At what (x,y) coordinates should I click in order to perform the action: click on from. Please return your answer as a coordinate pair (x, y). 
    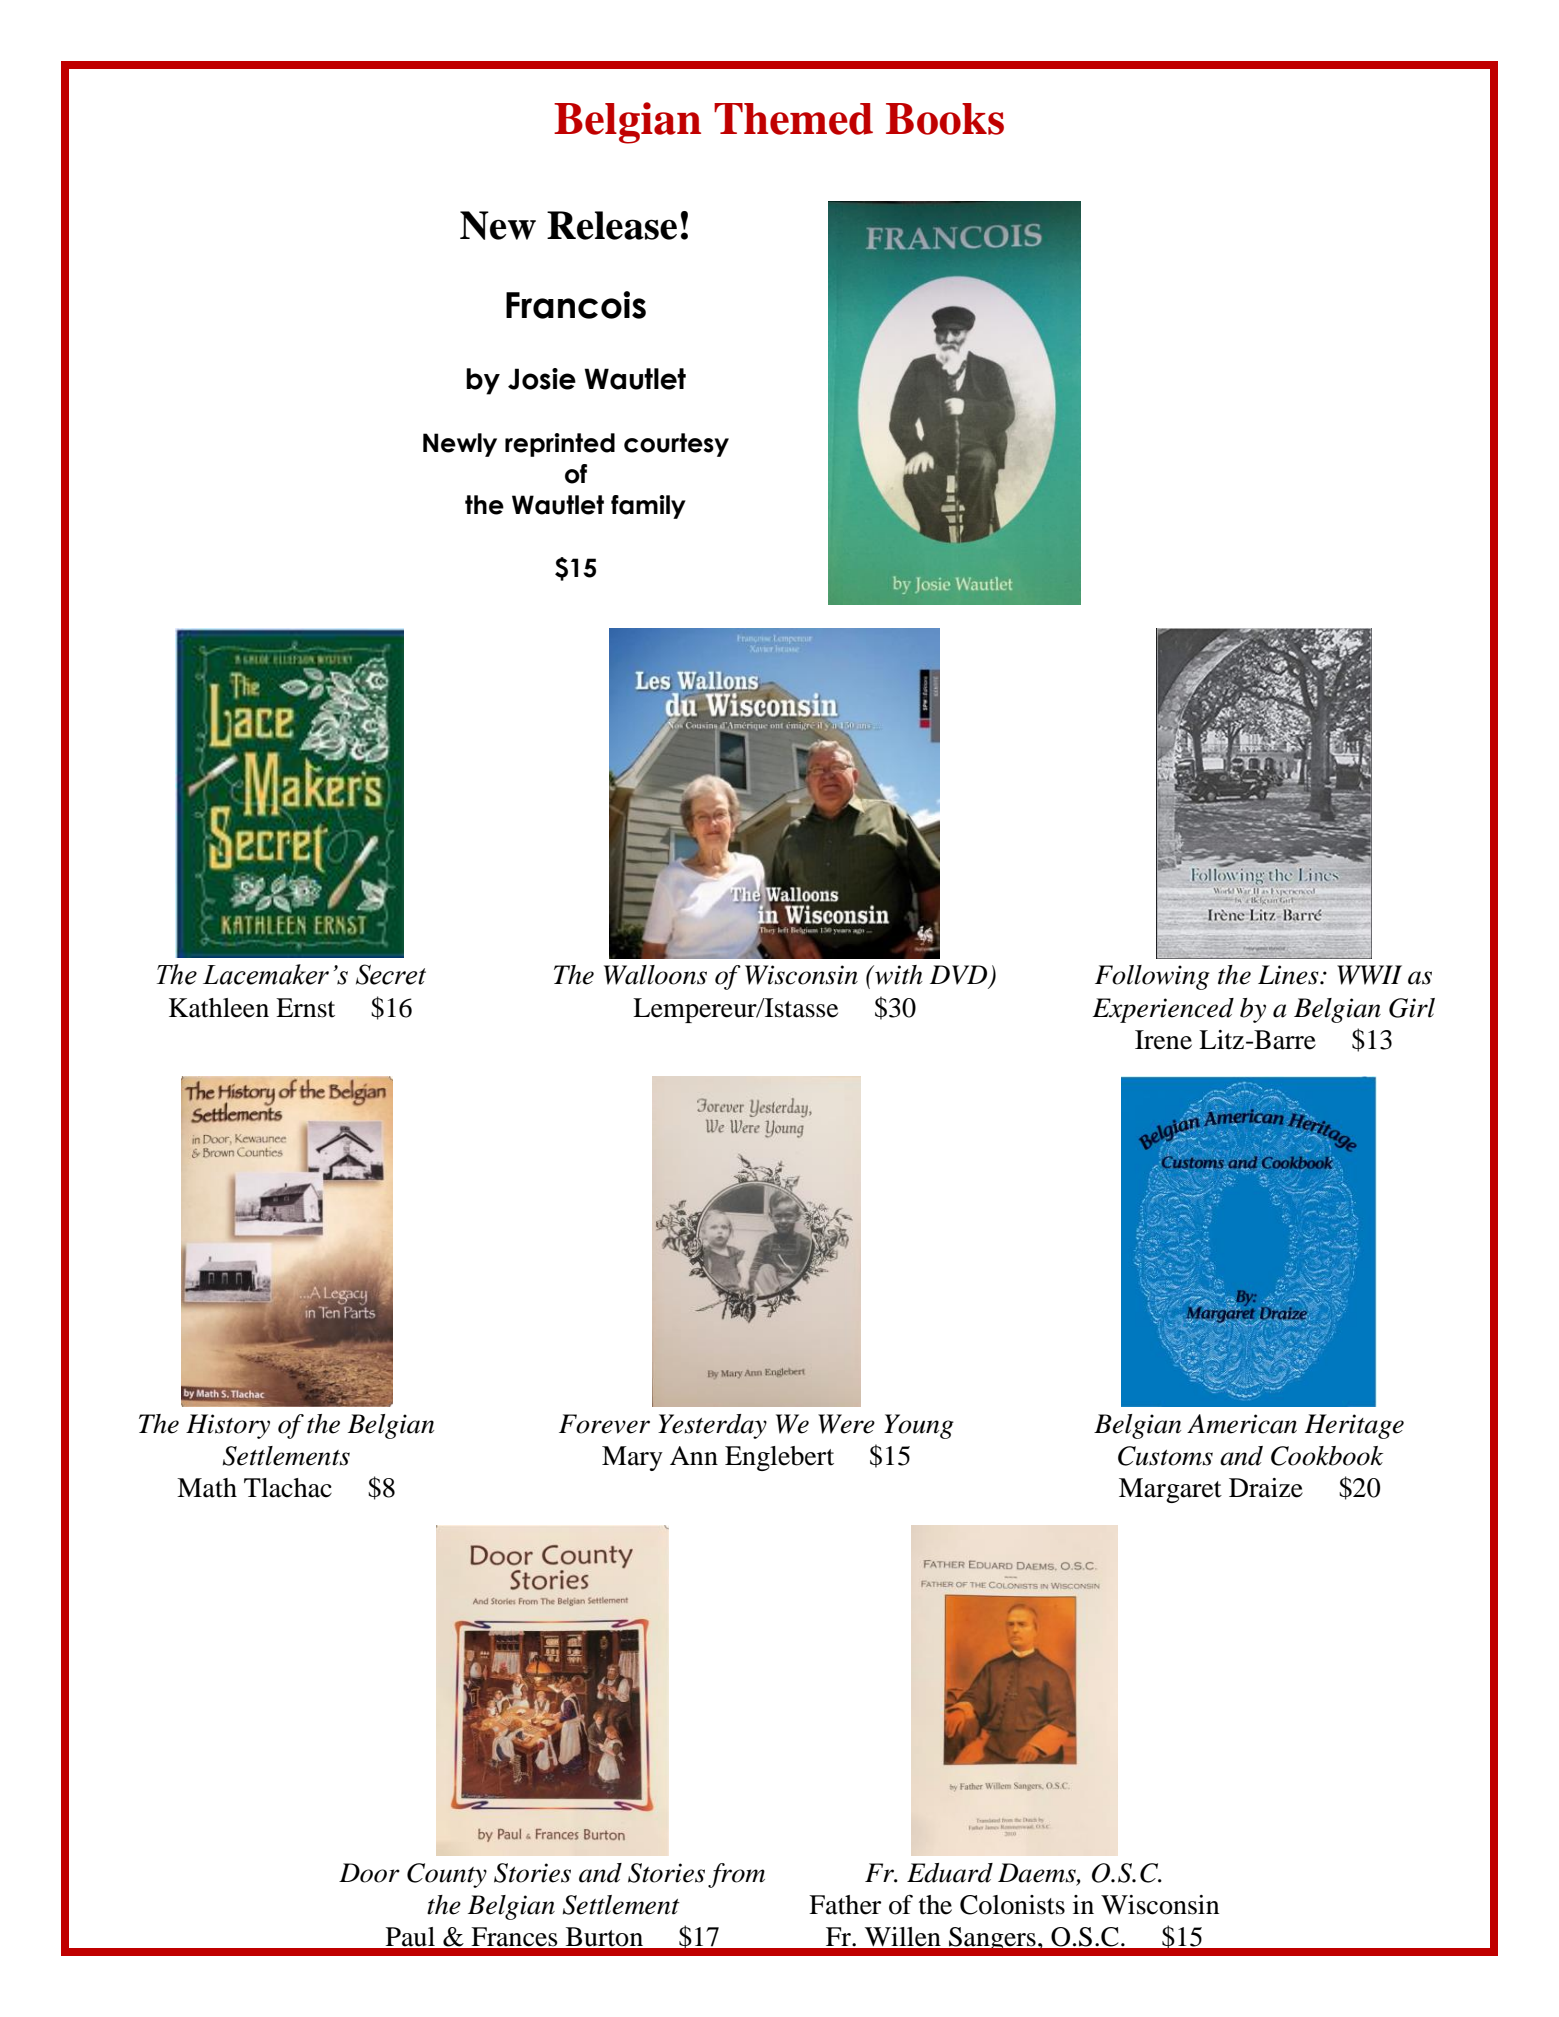
    Looking at the image, I should click on (736, 1875).
